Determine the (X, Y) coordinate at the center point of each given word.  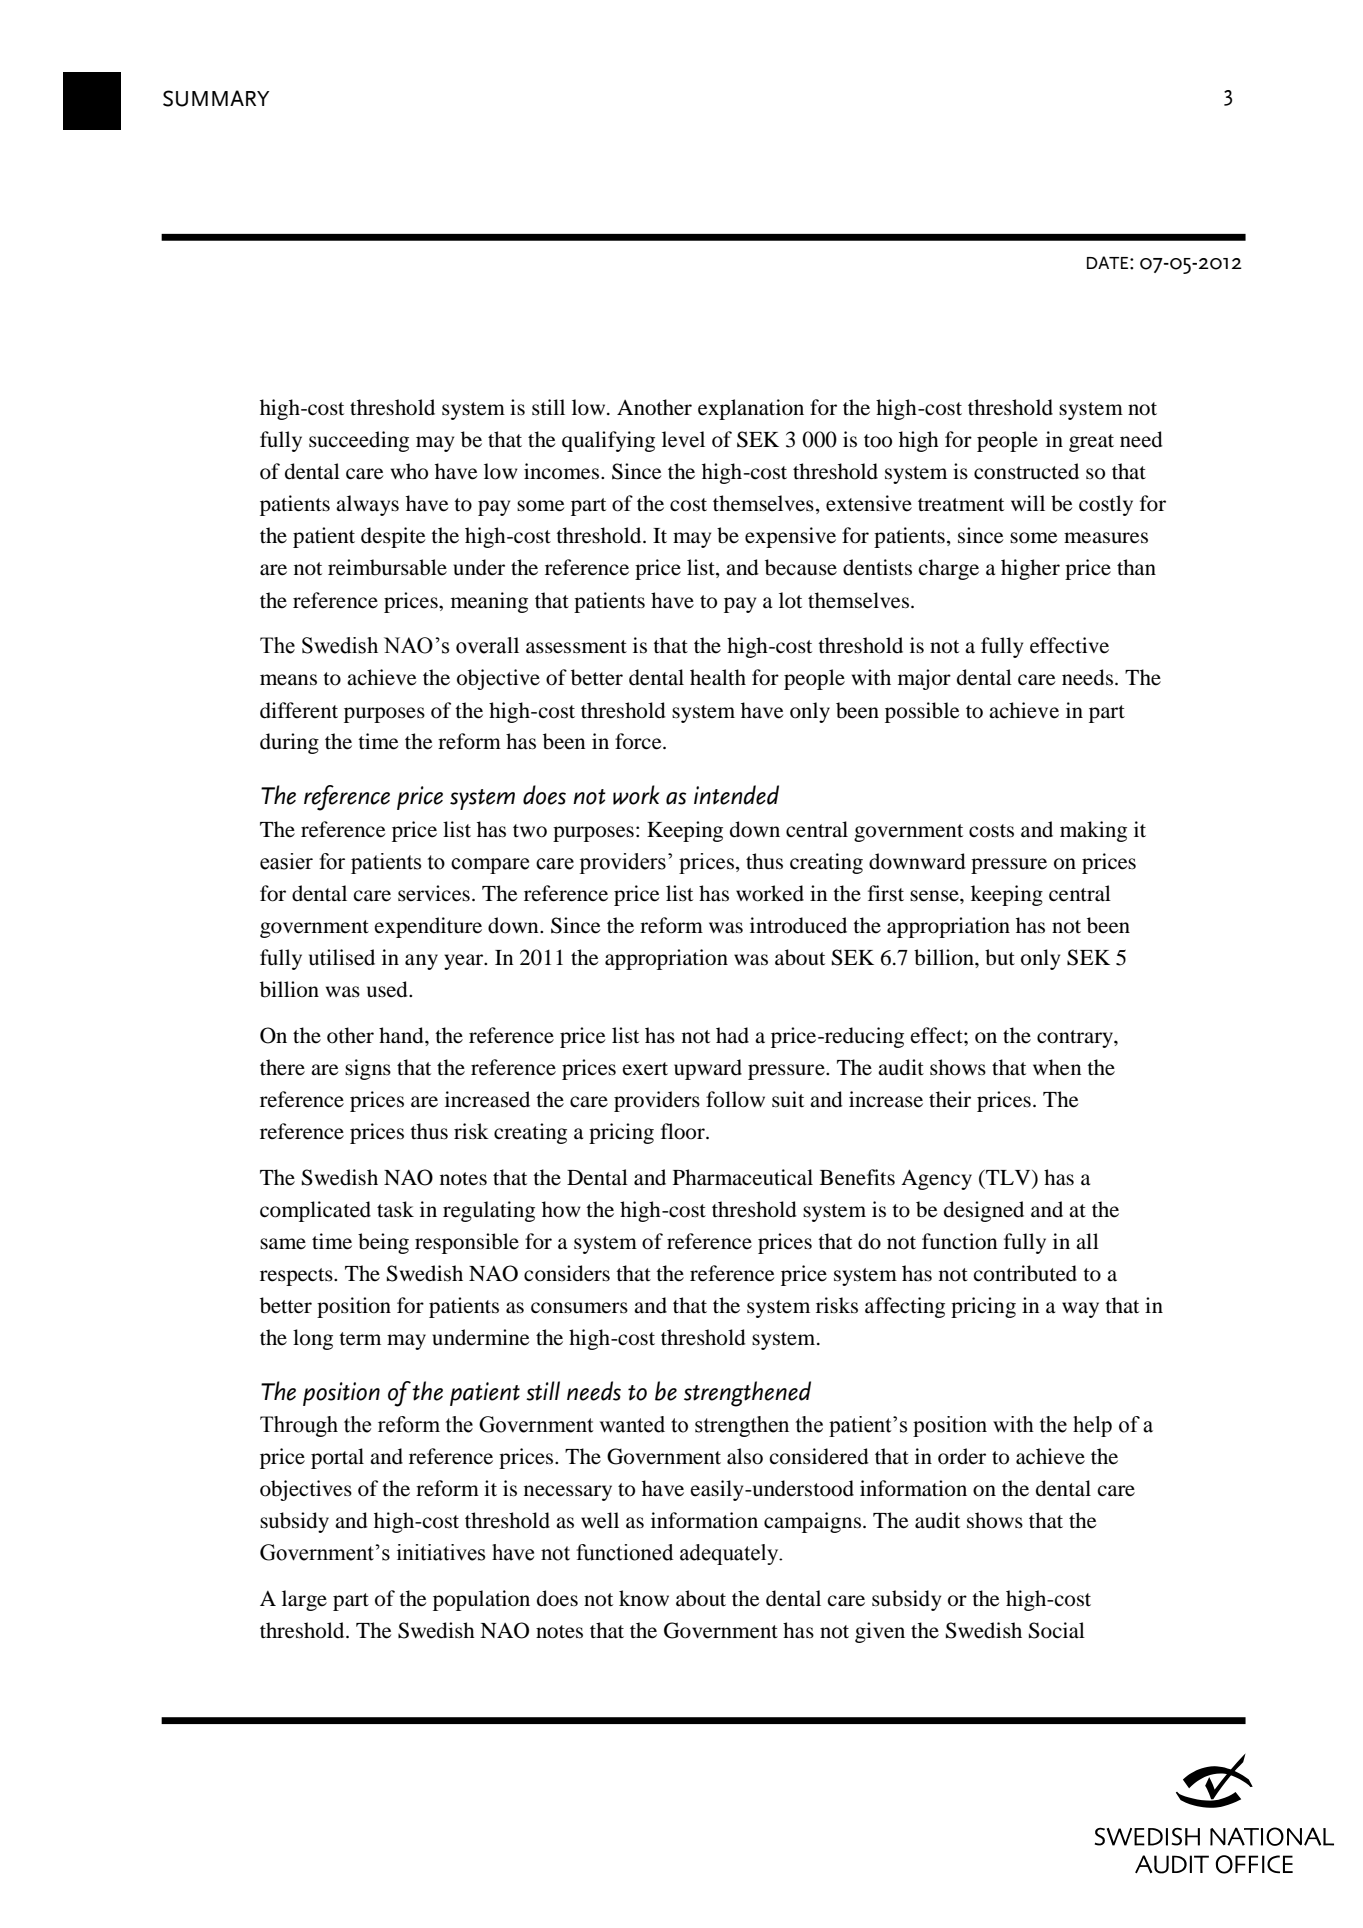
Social (1057, 1630)
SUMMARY (216, 98)
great (1091, 443)
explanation (751, 409)
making (1093, 831)
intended (736, 795)
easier (286, 861)
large (304, 1600)
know (644, 1598)
